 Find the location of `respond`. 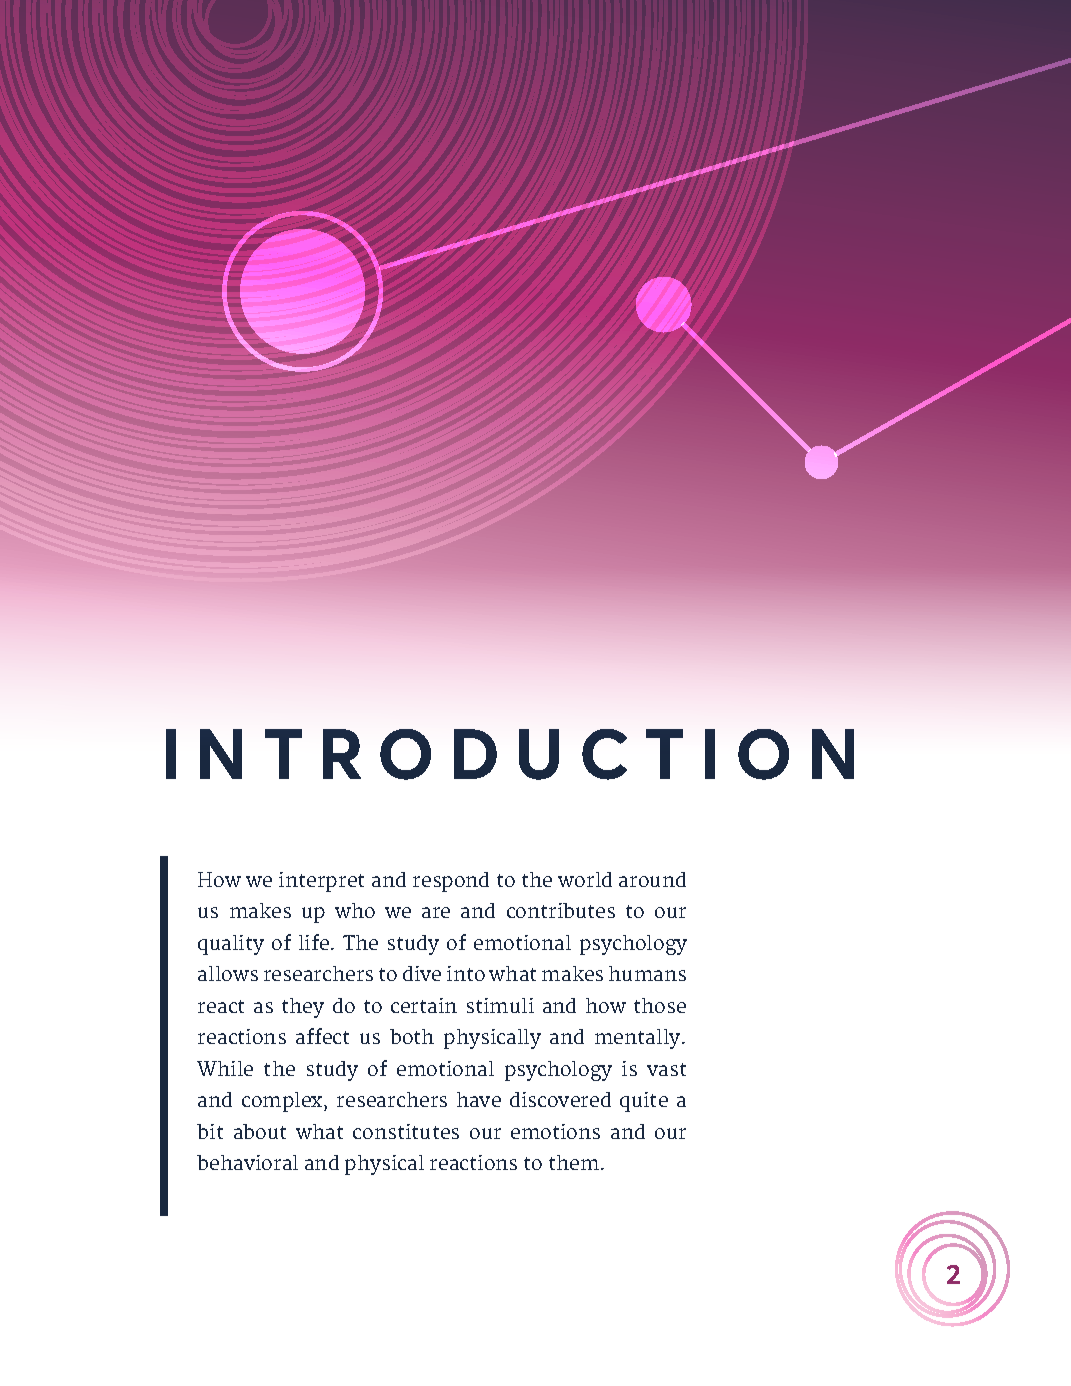

respond is located at coordinates (451, 882).
